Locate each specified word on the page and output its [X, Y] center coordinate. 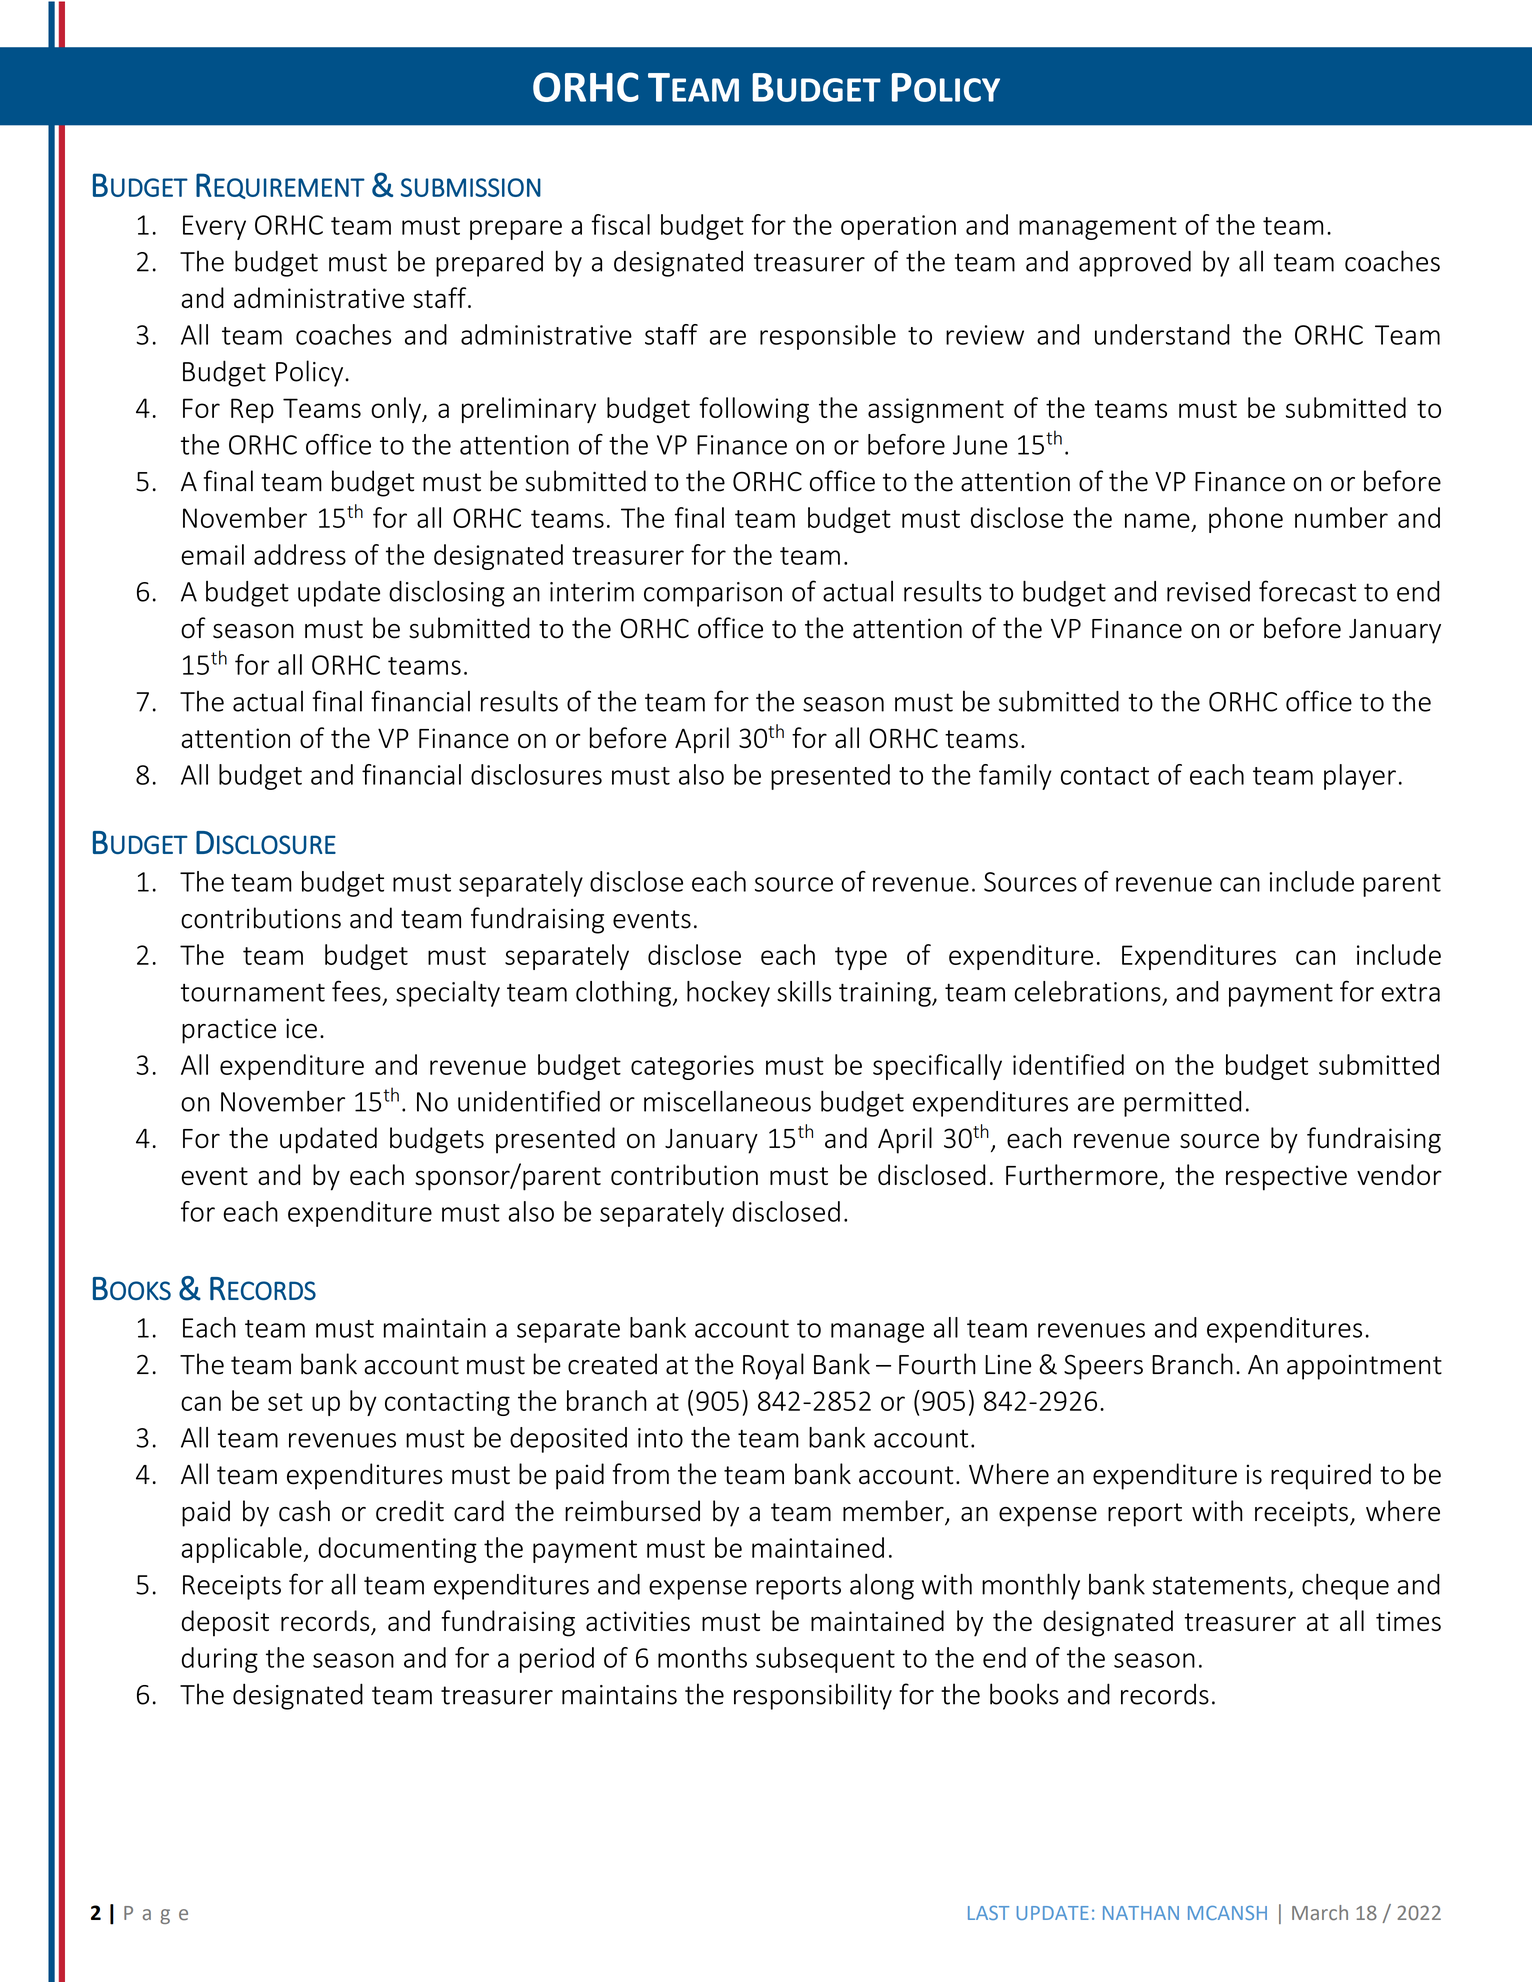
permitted [1182, 1104]
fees [356, 991]
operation [898, 227]
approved [1135, 264]
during [220, 1660]
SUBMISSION [471, 187]
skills [804, 991]
